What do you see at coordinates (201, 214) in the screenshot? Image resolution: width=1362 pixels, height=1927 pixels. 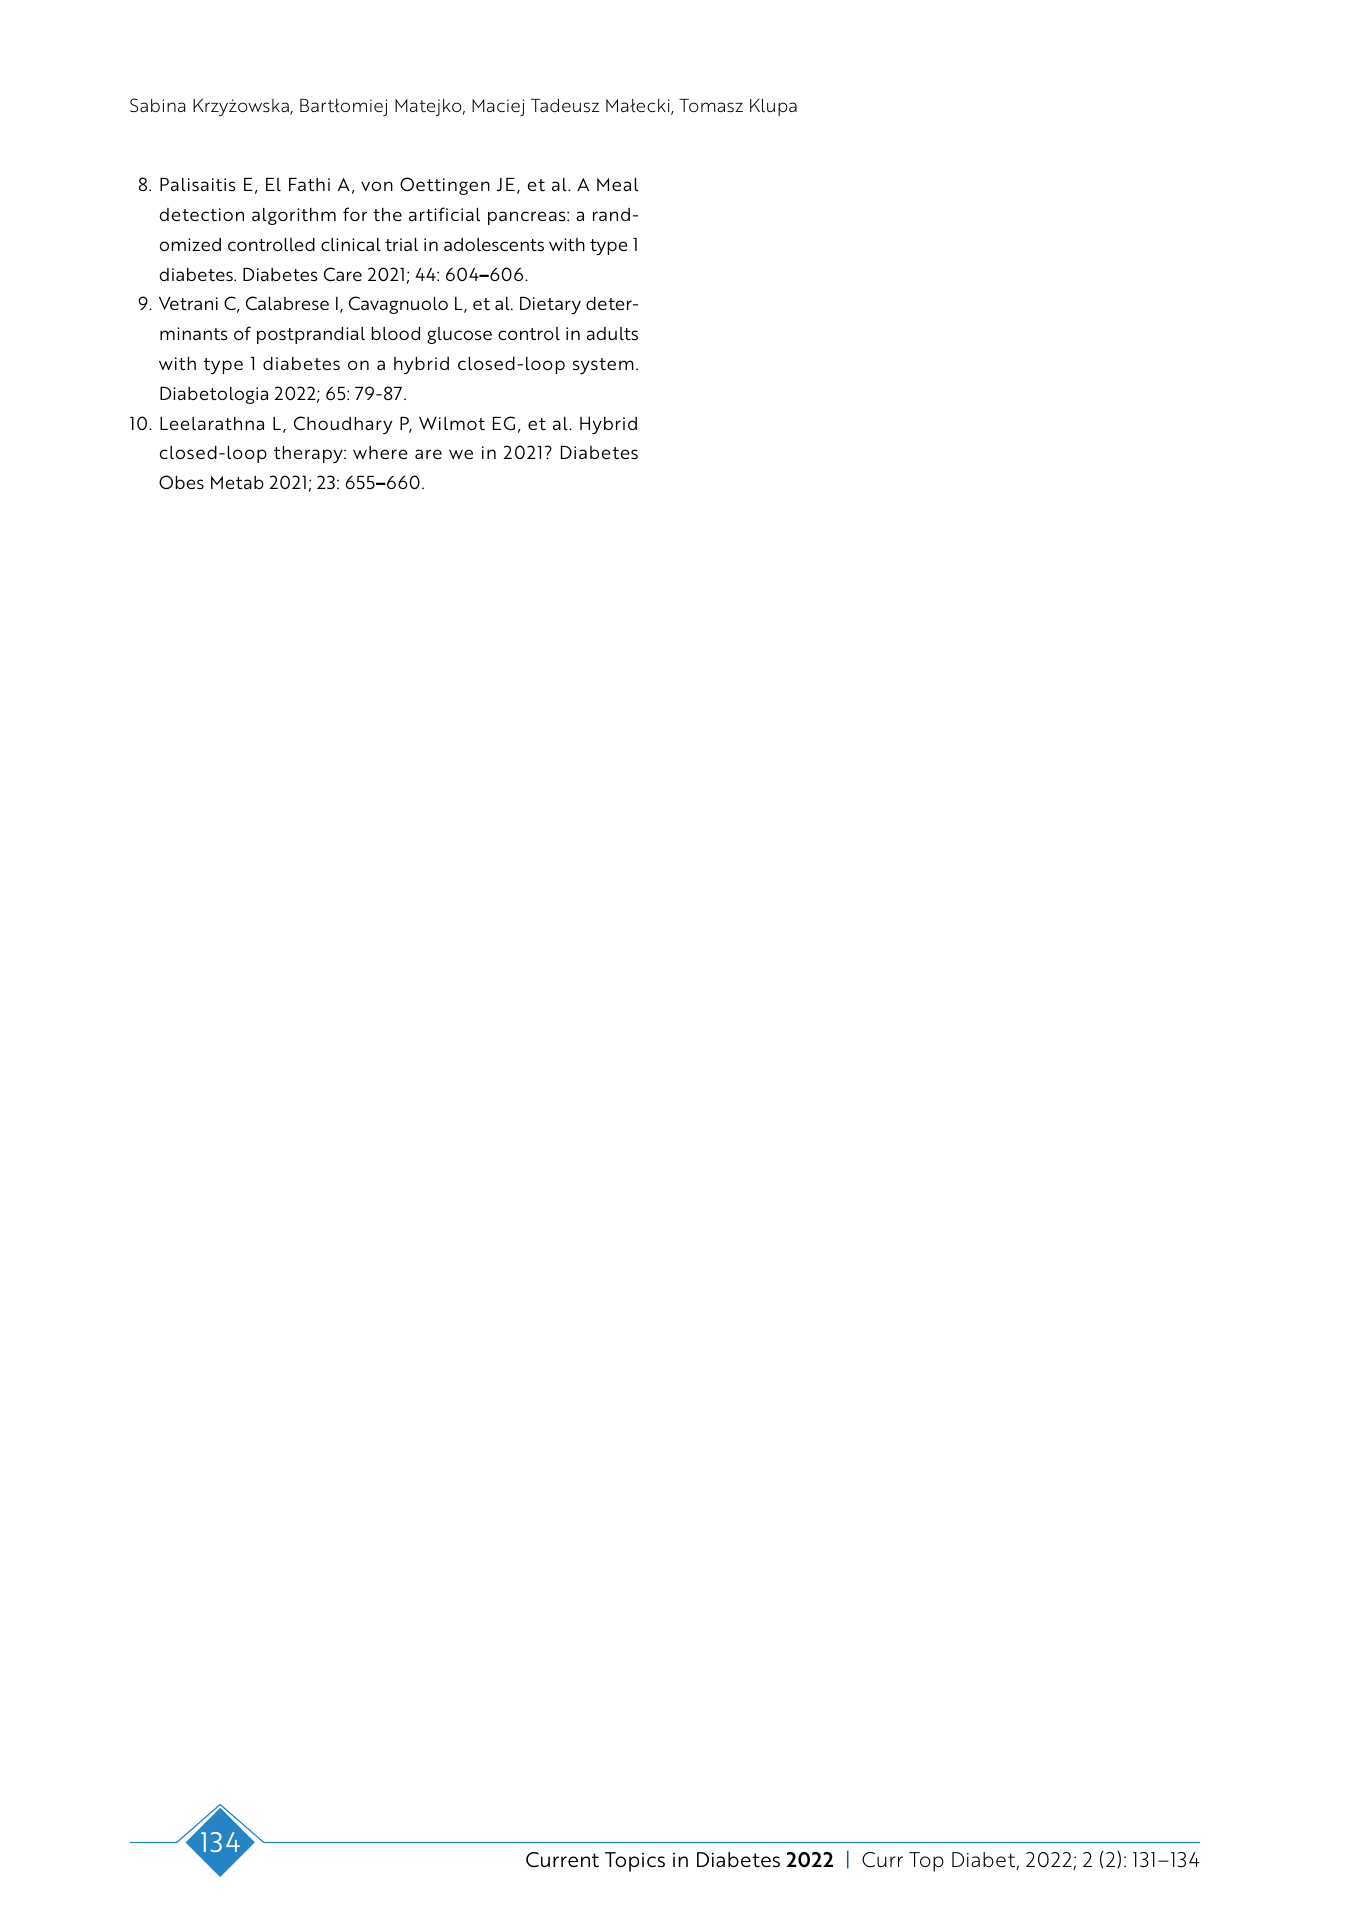 I see `detection` at bounding box center [201, 214].
